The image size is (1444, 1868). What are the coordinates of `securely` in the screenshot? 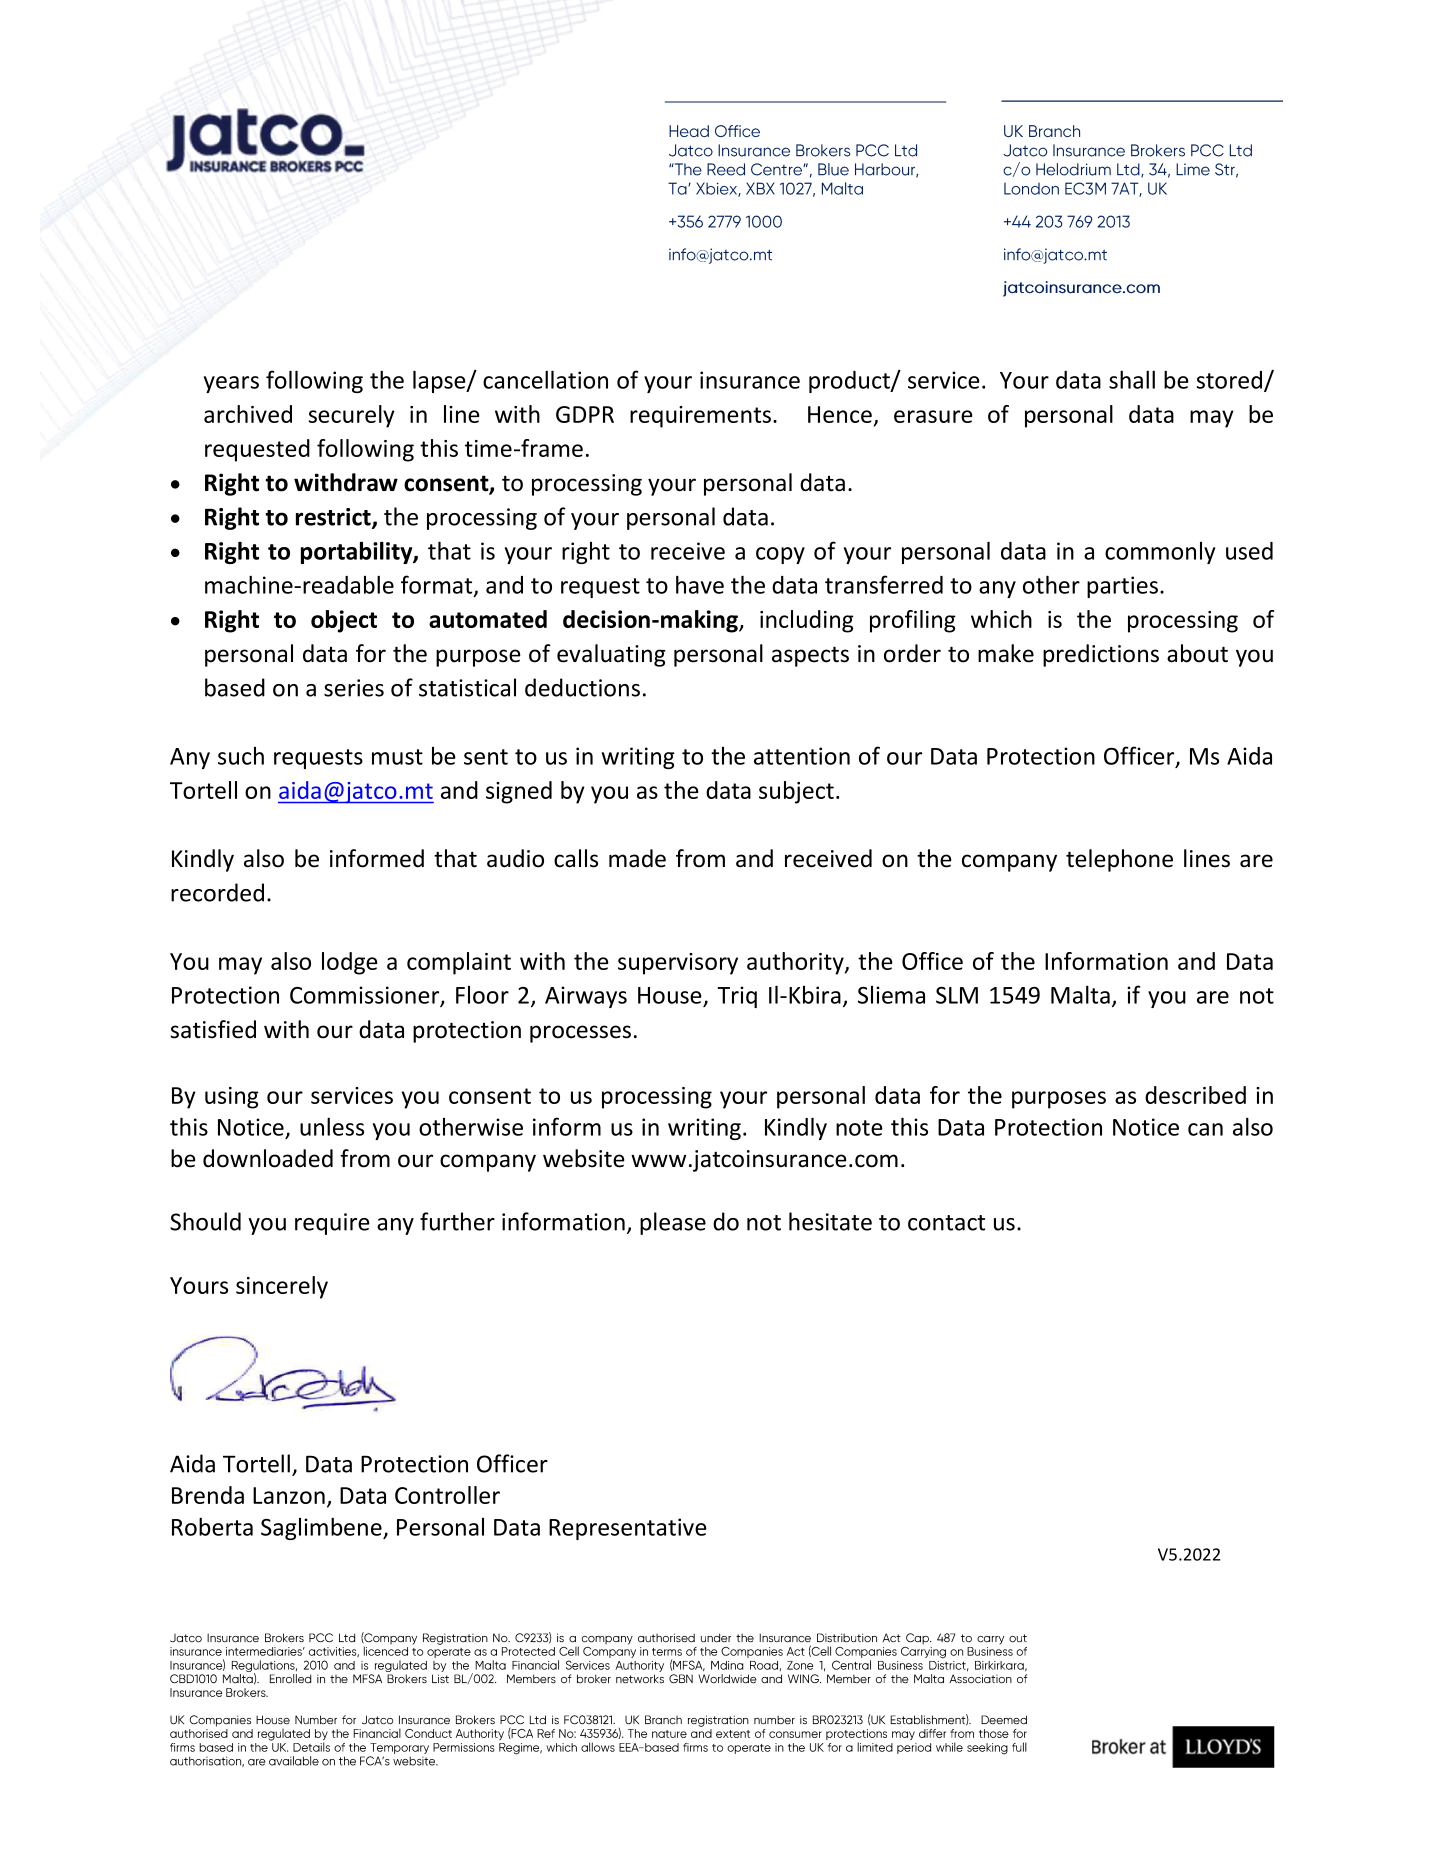 It's located at (352, 416).
